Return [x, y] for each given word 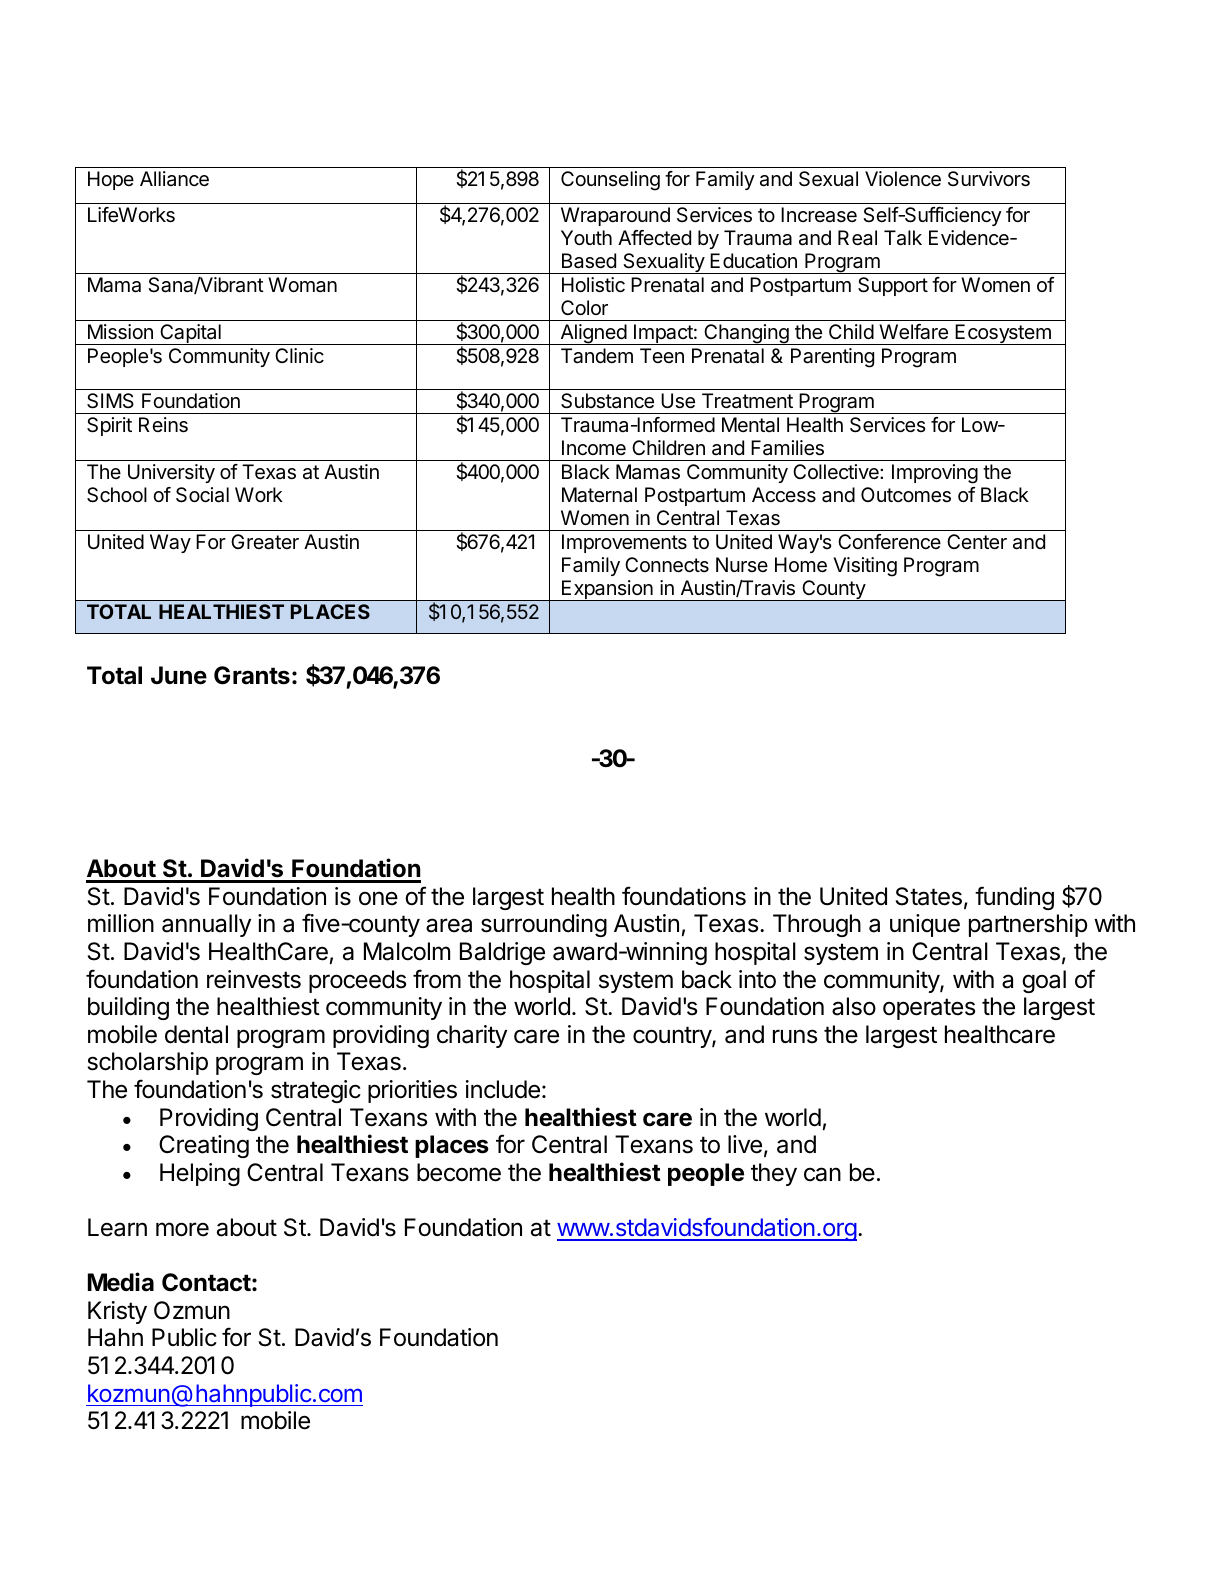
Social [202, 495]
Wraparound [615, 216]
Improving [935, 474]
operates [929, 1009]
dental [196, 1034]
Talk [903, 238]
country [673, 1037]
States [929, 896]
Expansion [607, 590]
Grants [252, 675]
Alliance [174, 179]
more [182, 1229]
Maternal [599, 495]
